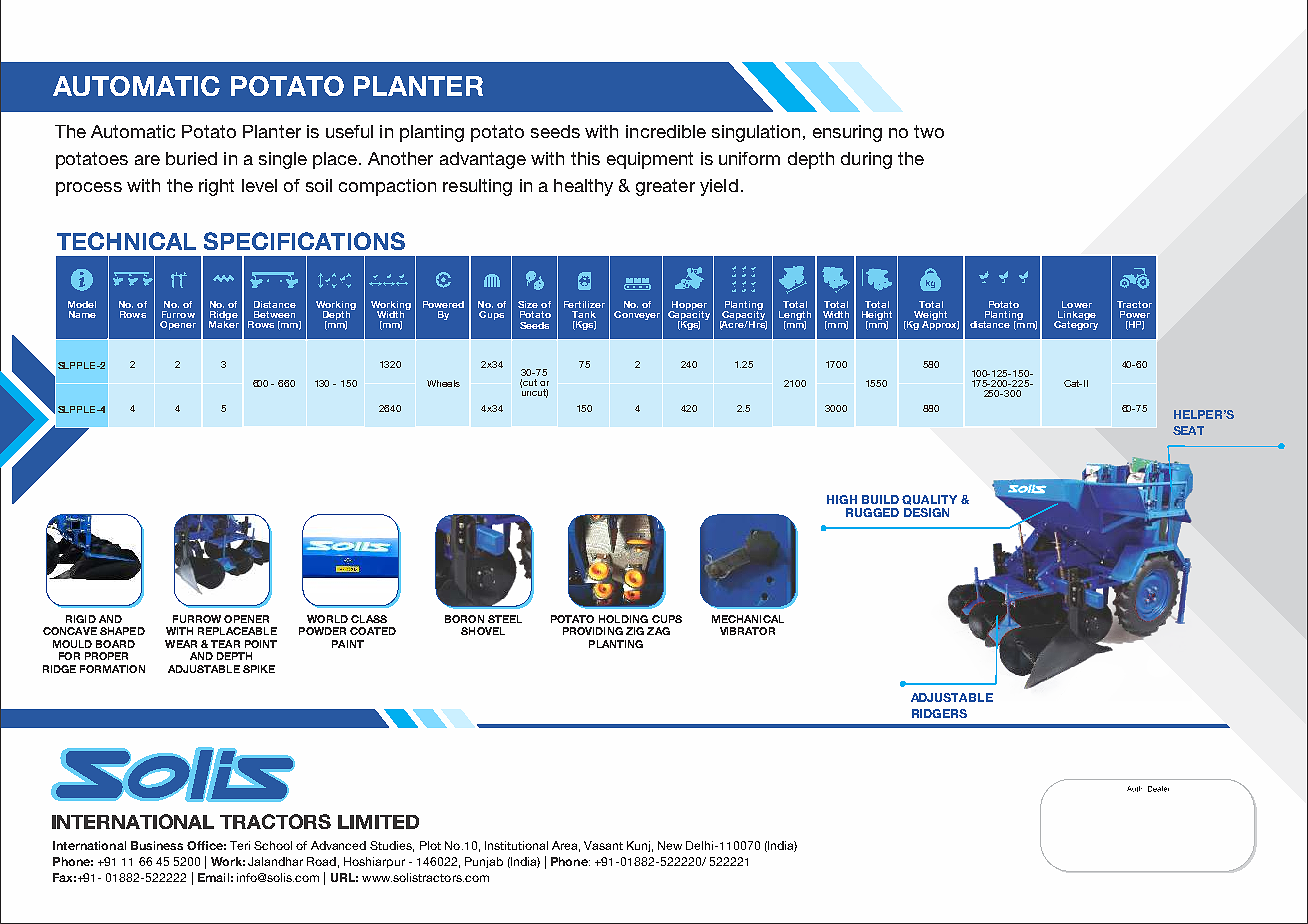  I want to click on two, so click(929, 131).
